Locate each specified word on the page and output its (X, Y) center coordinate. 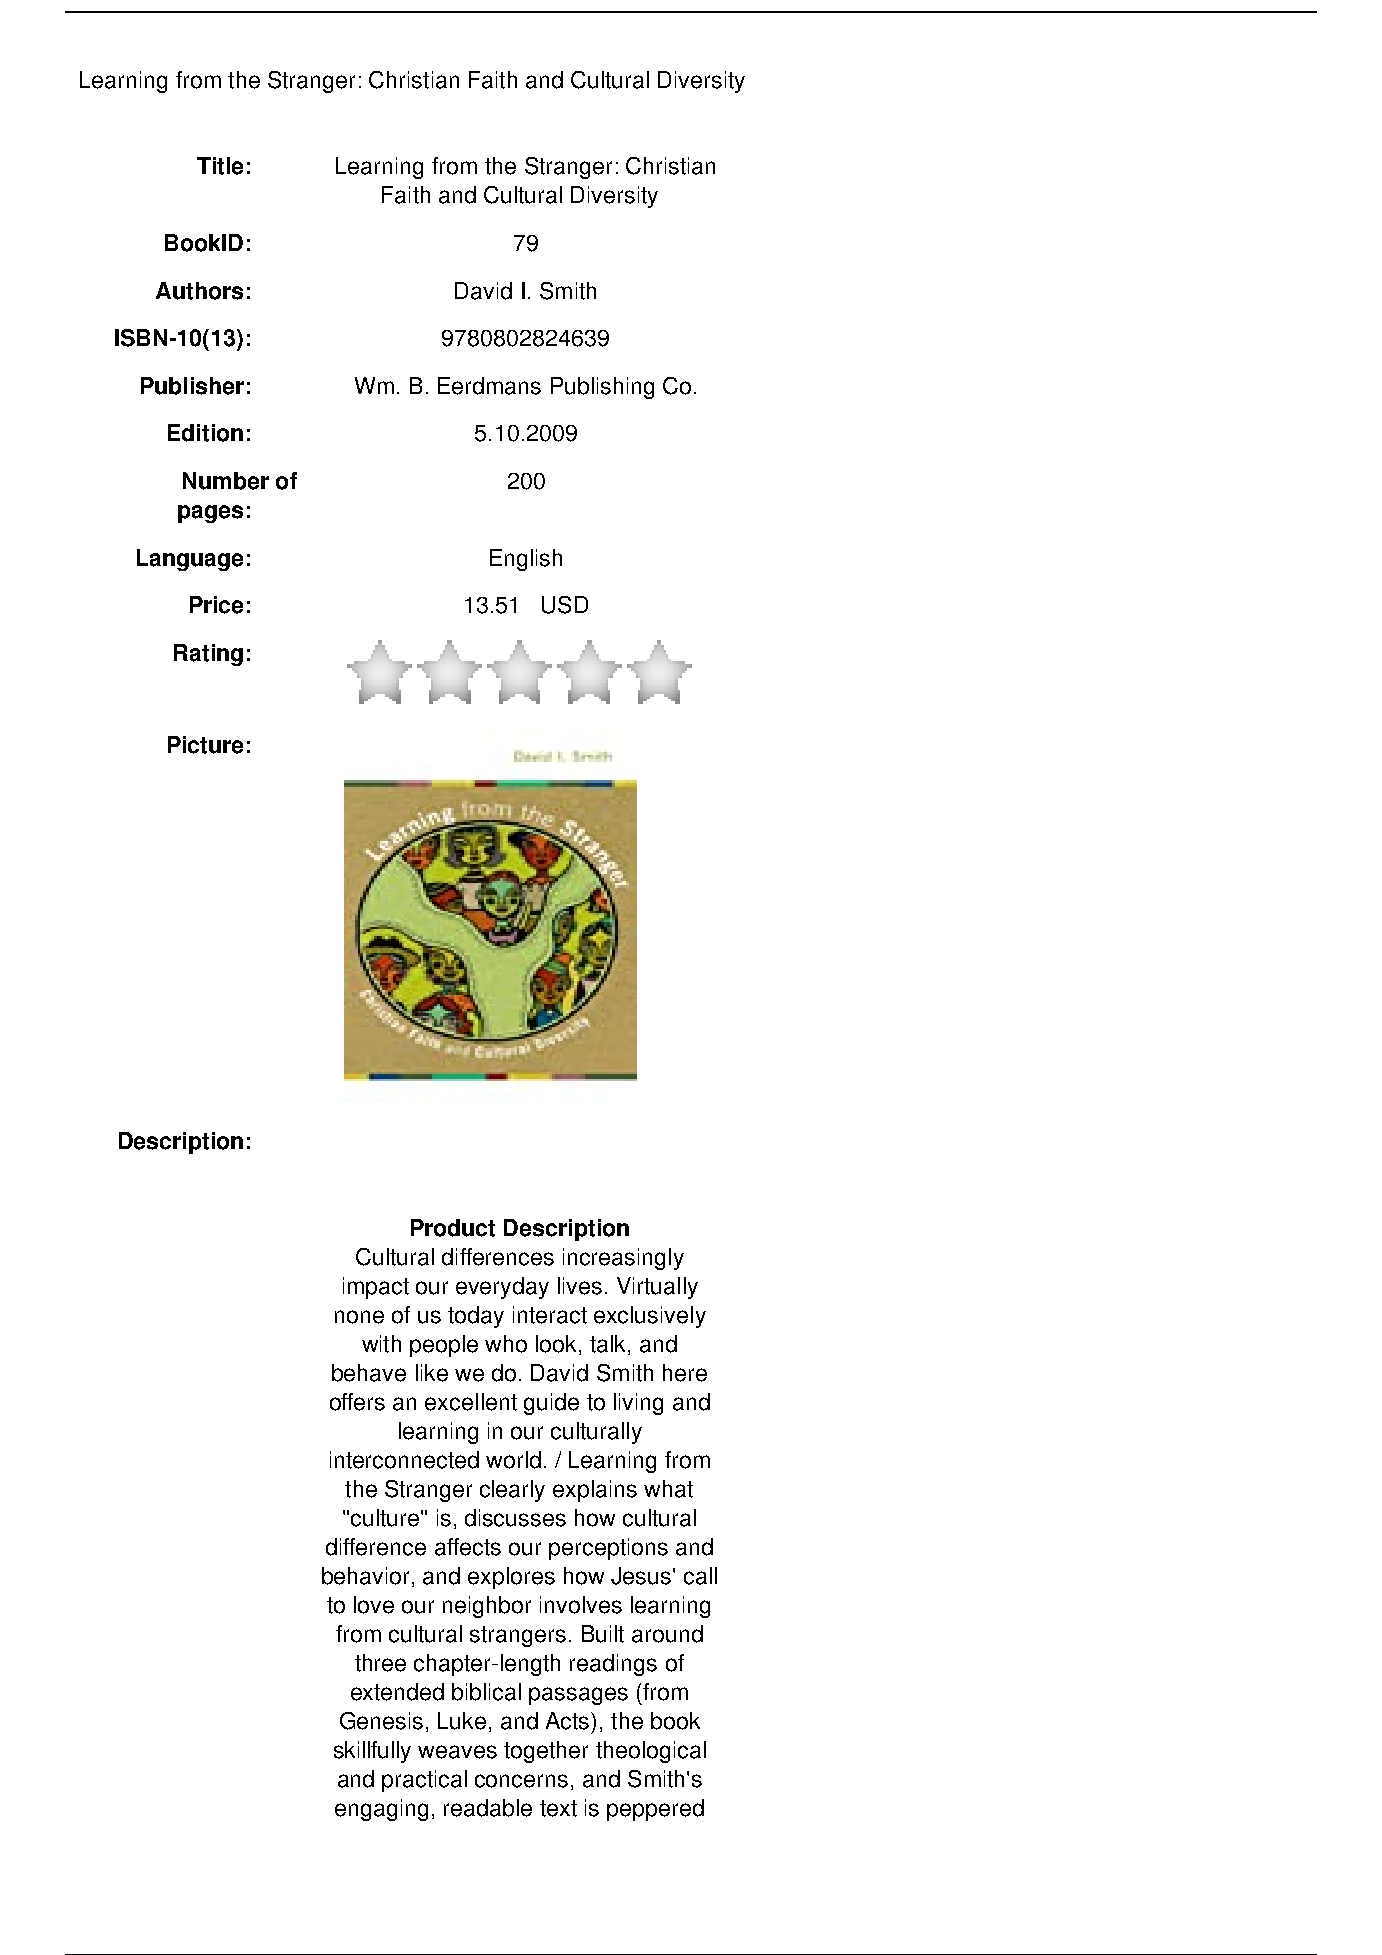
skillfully (372, 1752)
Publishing (602, 388)
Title (220, 166)
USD (565, 605)
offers (357, 1402)
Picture (205, 745)
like (432, 1373)
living (638, 1404)
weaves (457, 1752)
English (526, 560)
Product (453, 1228)
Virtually (657, 1288)
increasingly (623, 1259)
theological (651, 1752)
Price (216, 605)
